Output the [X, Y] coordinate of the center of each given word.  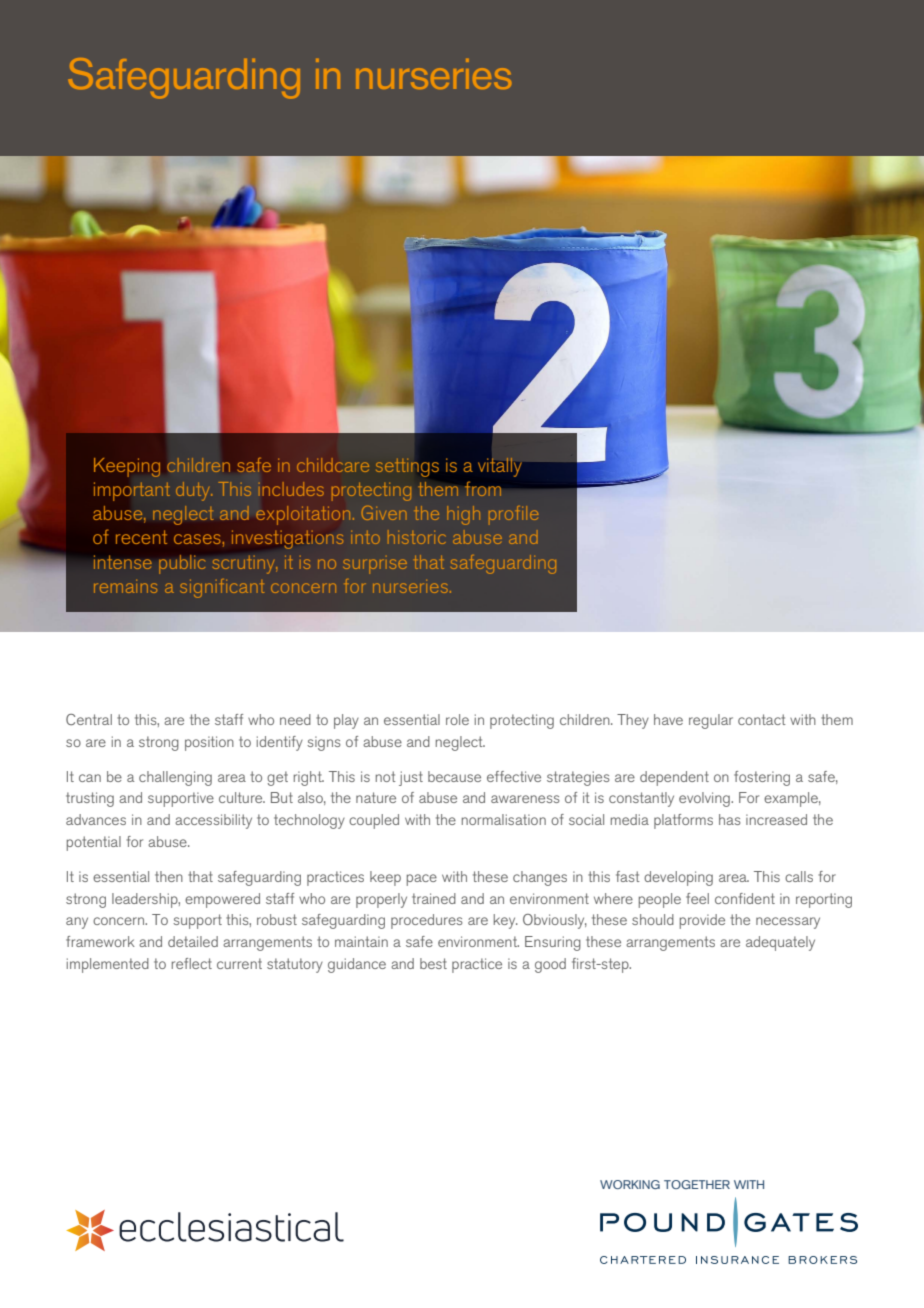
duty [194, 491]
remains [125, 586]
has [730, 819]
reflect [192, 963]
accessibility [213, 821]
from [483, 489]
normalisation [504, 819]
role [457, 719]
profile [513, 514]
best [433, 963]
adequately [780, 943]
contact [762, 719]
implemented [108, 965]
